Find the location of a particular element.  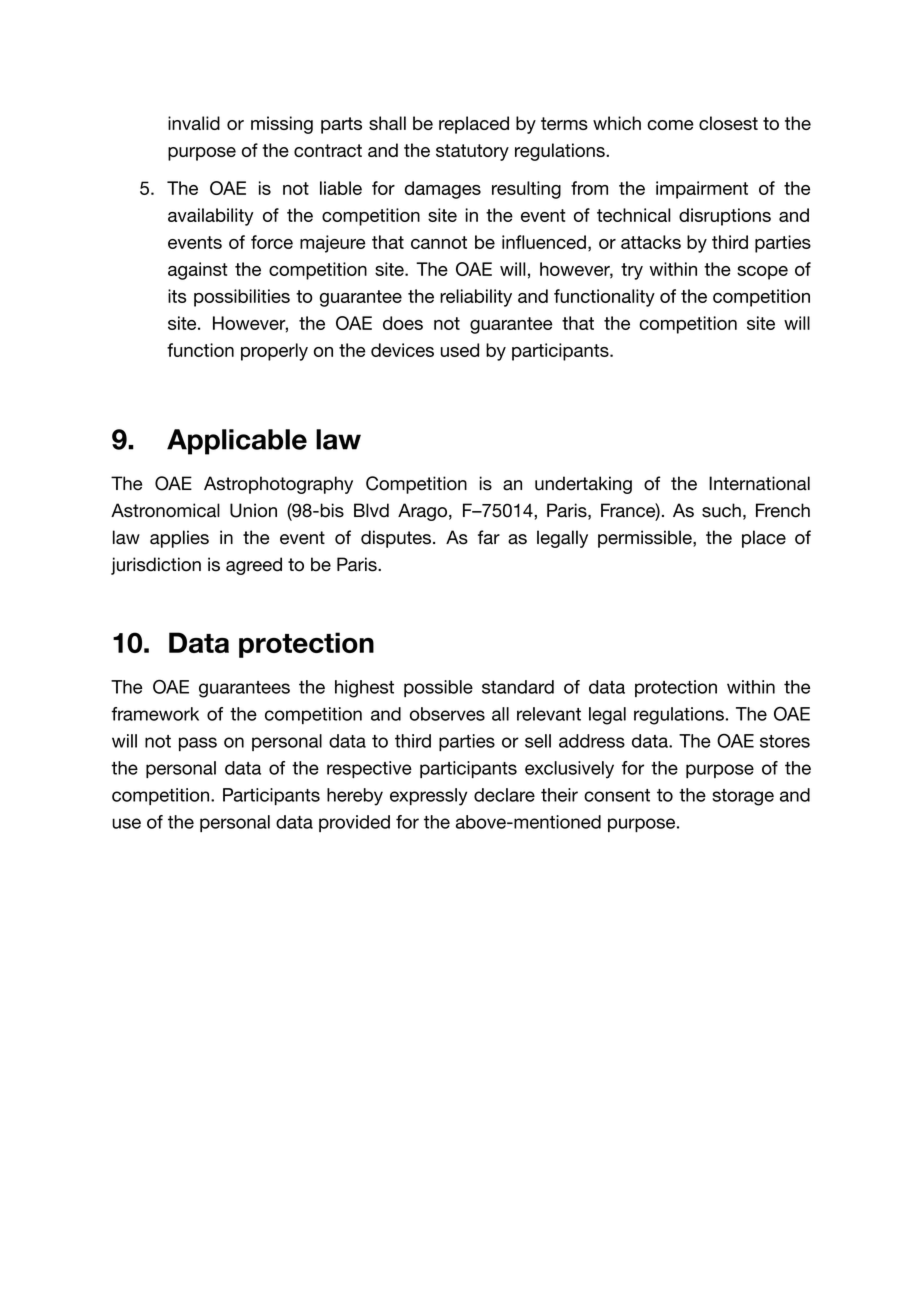

possible is located at coordinates (438, 688).
